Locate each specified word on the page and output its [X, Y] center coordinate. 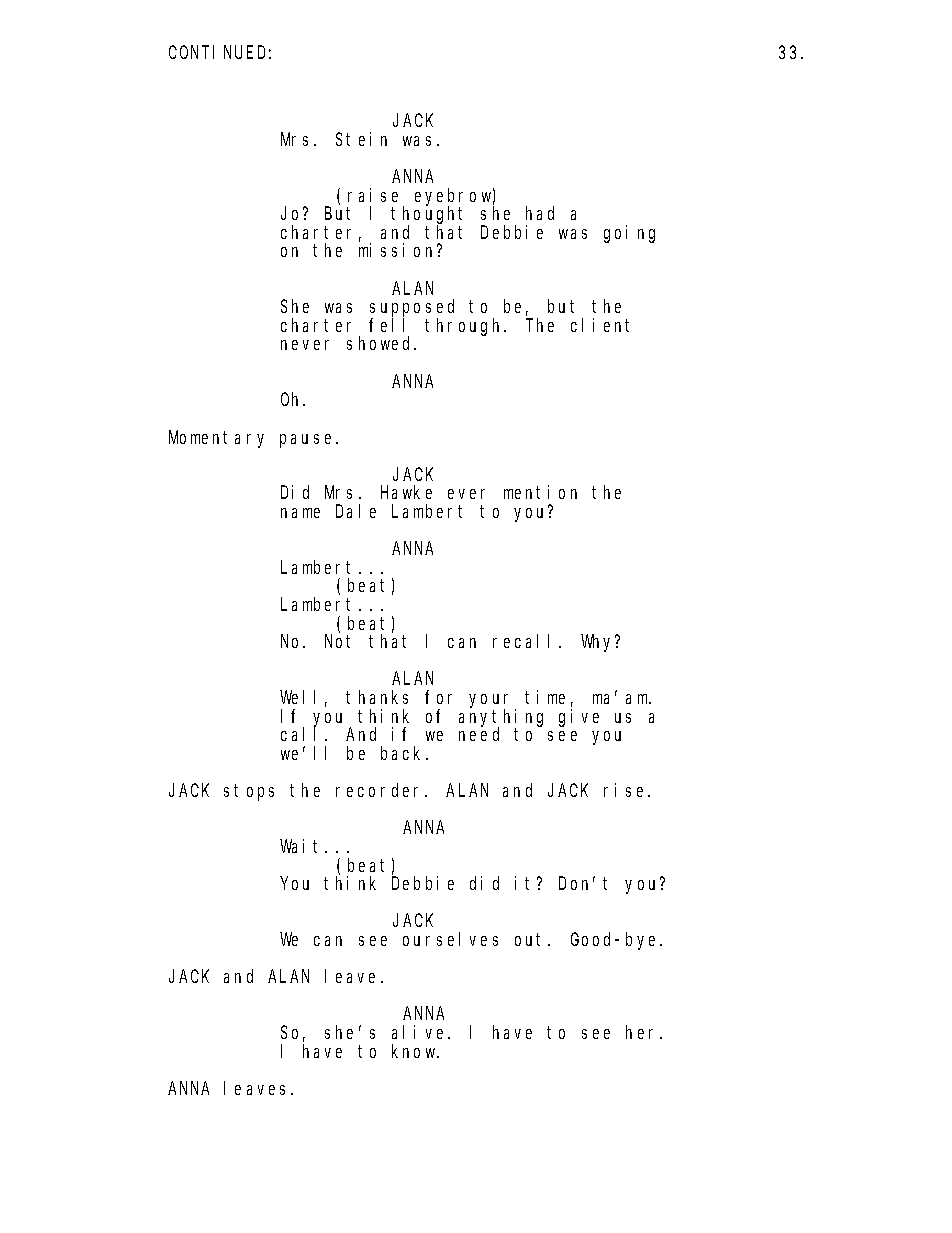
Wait [303, 846]
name [300, 513]
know [415, 1051]
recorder [381, 790]
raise [373, 195]
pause [308, 441]
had [540, 213]
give [579, 718]
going [629, 234]
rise [626, 790]
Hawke [406, 492]
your [492, 702]
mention [540, 492]
